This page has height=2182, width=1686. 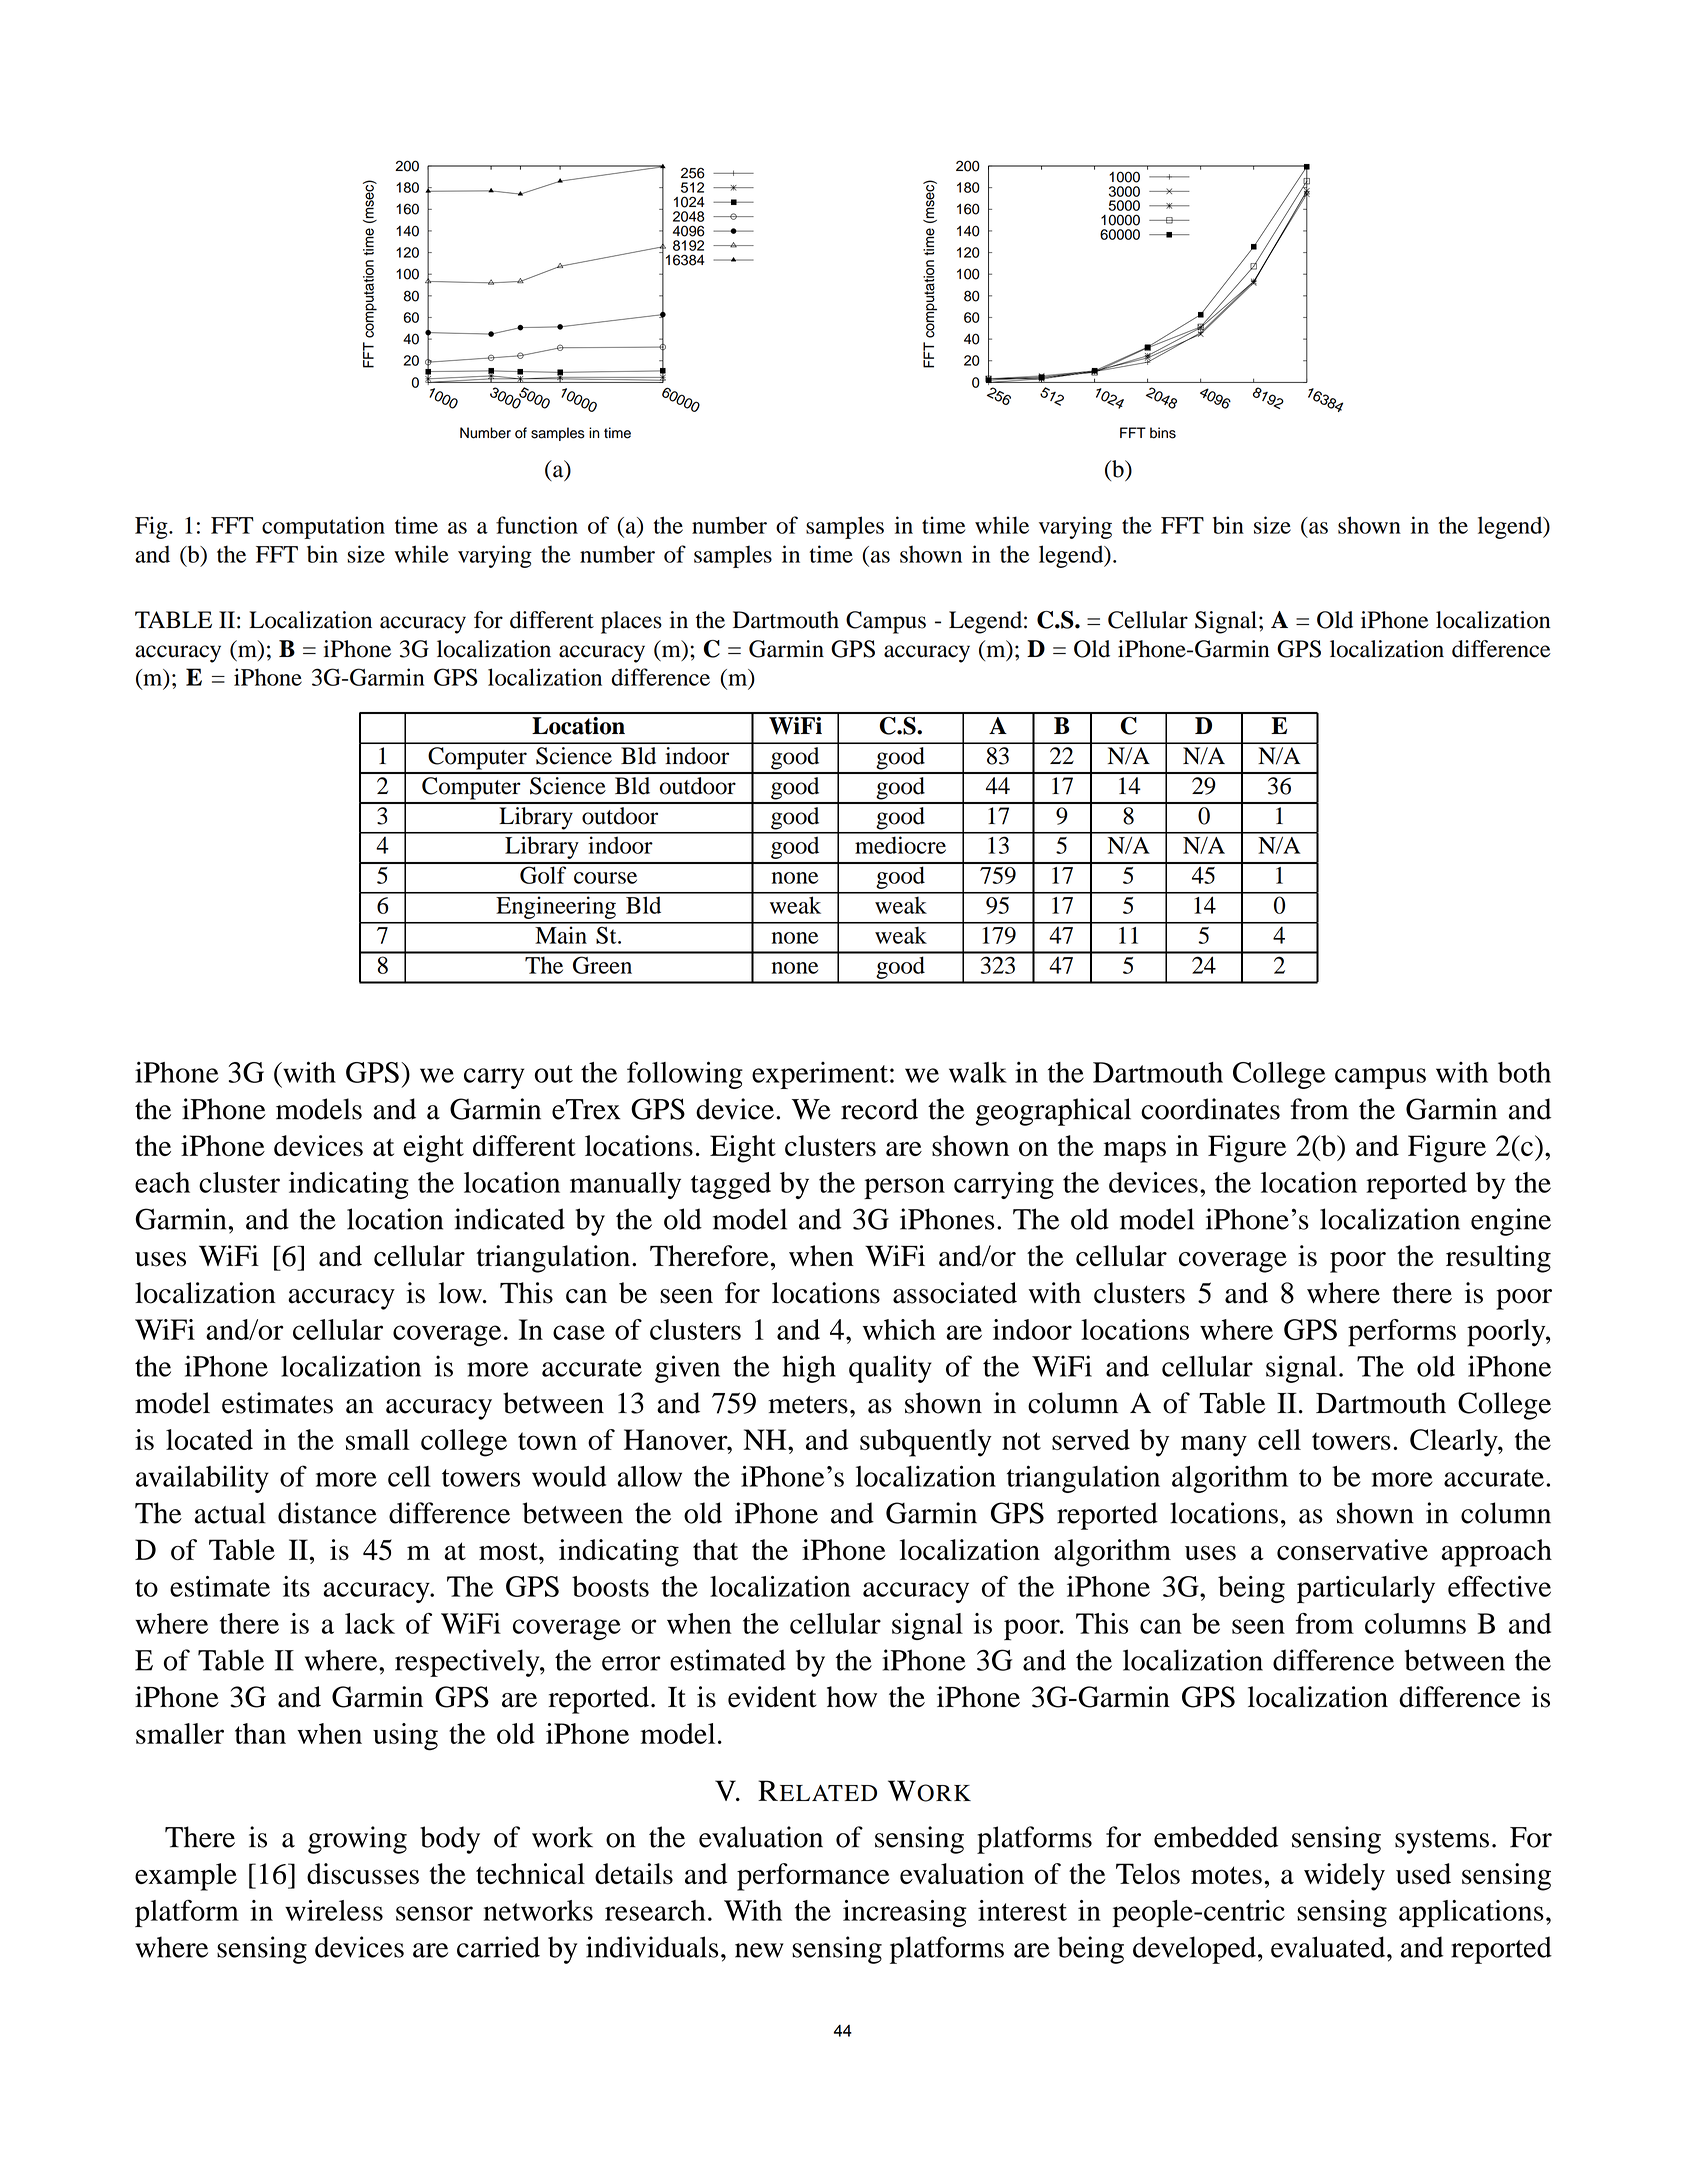 I want to click on each, so click(x=162, y=1182).
